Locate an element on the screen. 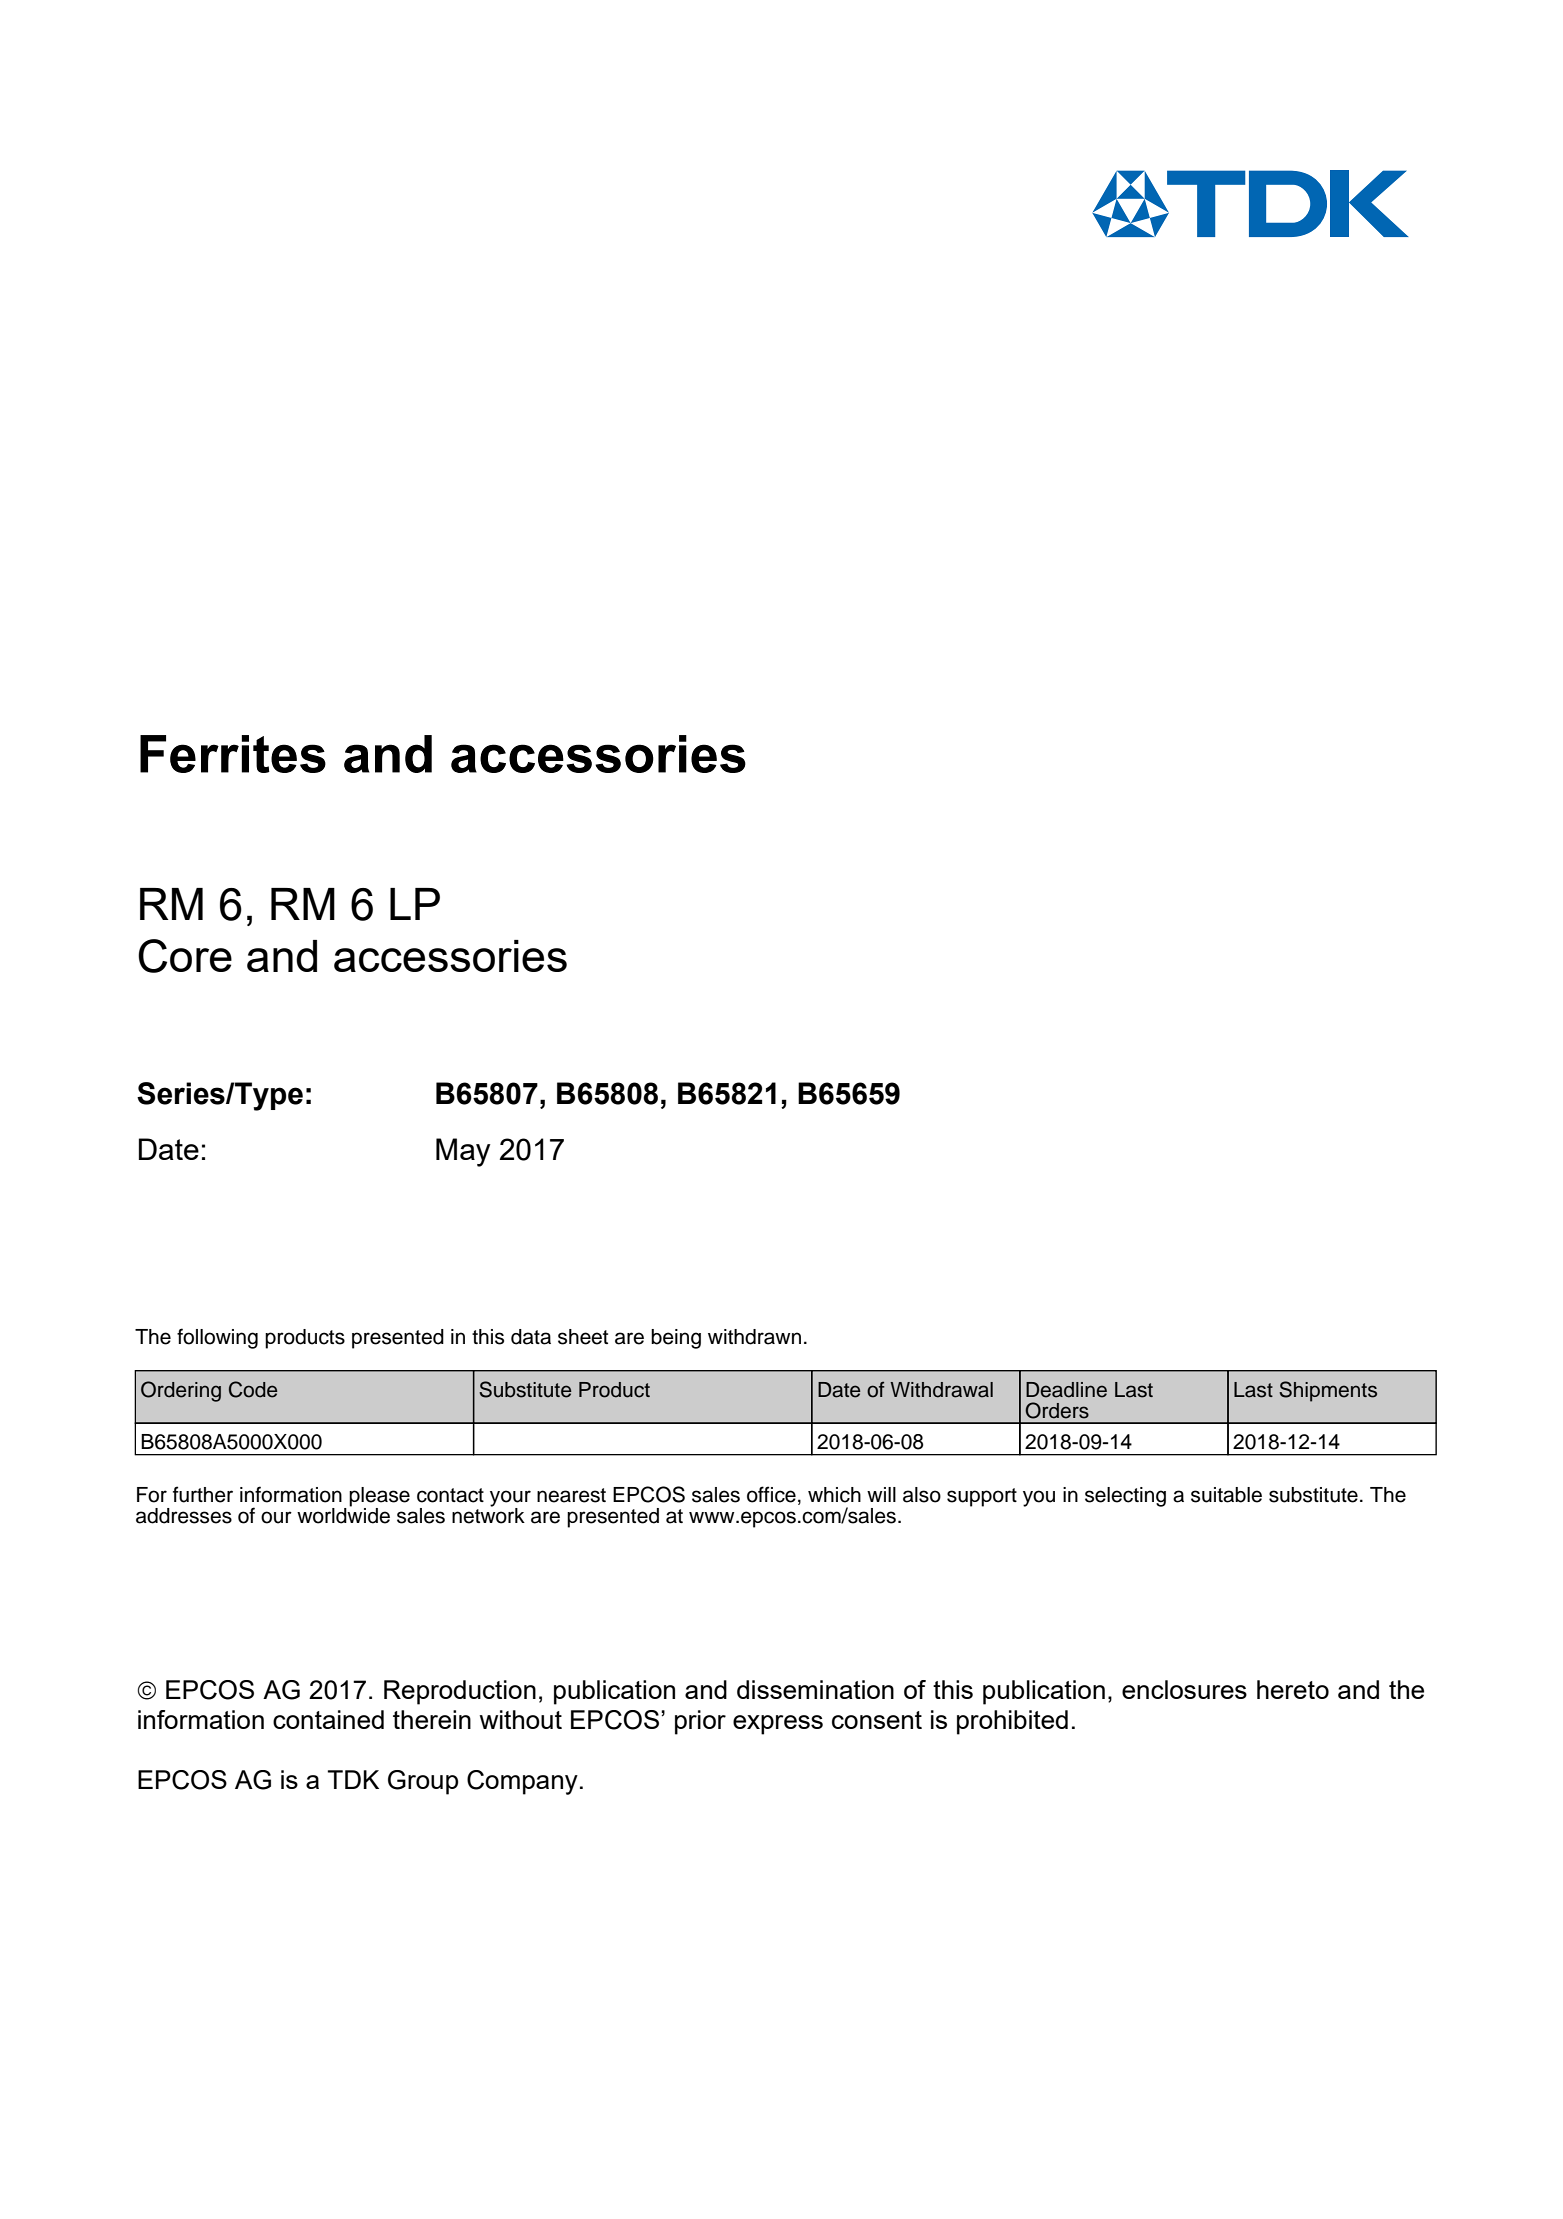 This screenshot has width=1563, height=2219. Core is located at coordinates (185, 956).
